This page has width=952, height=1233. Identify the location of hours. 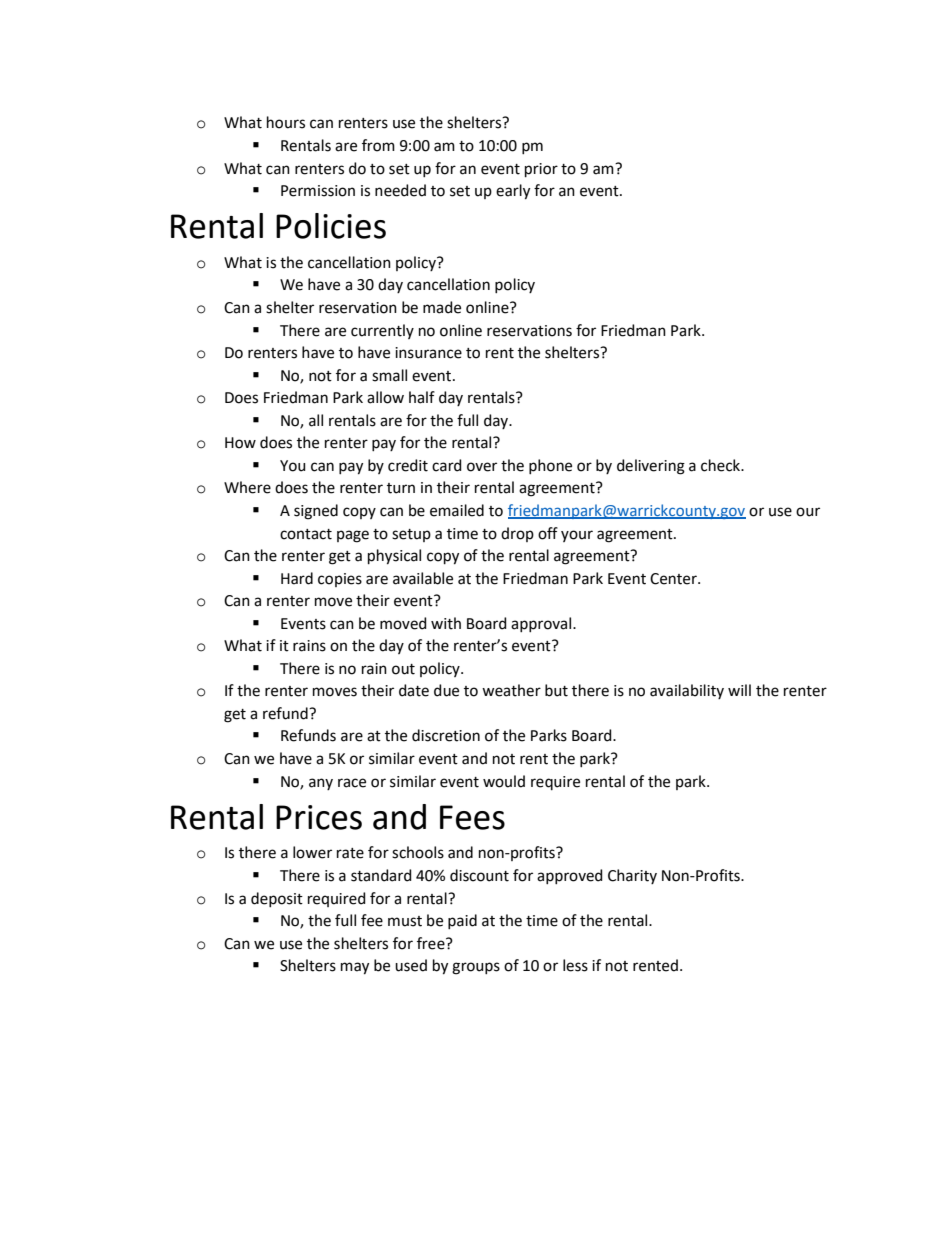
(286, 122).
